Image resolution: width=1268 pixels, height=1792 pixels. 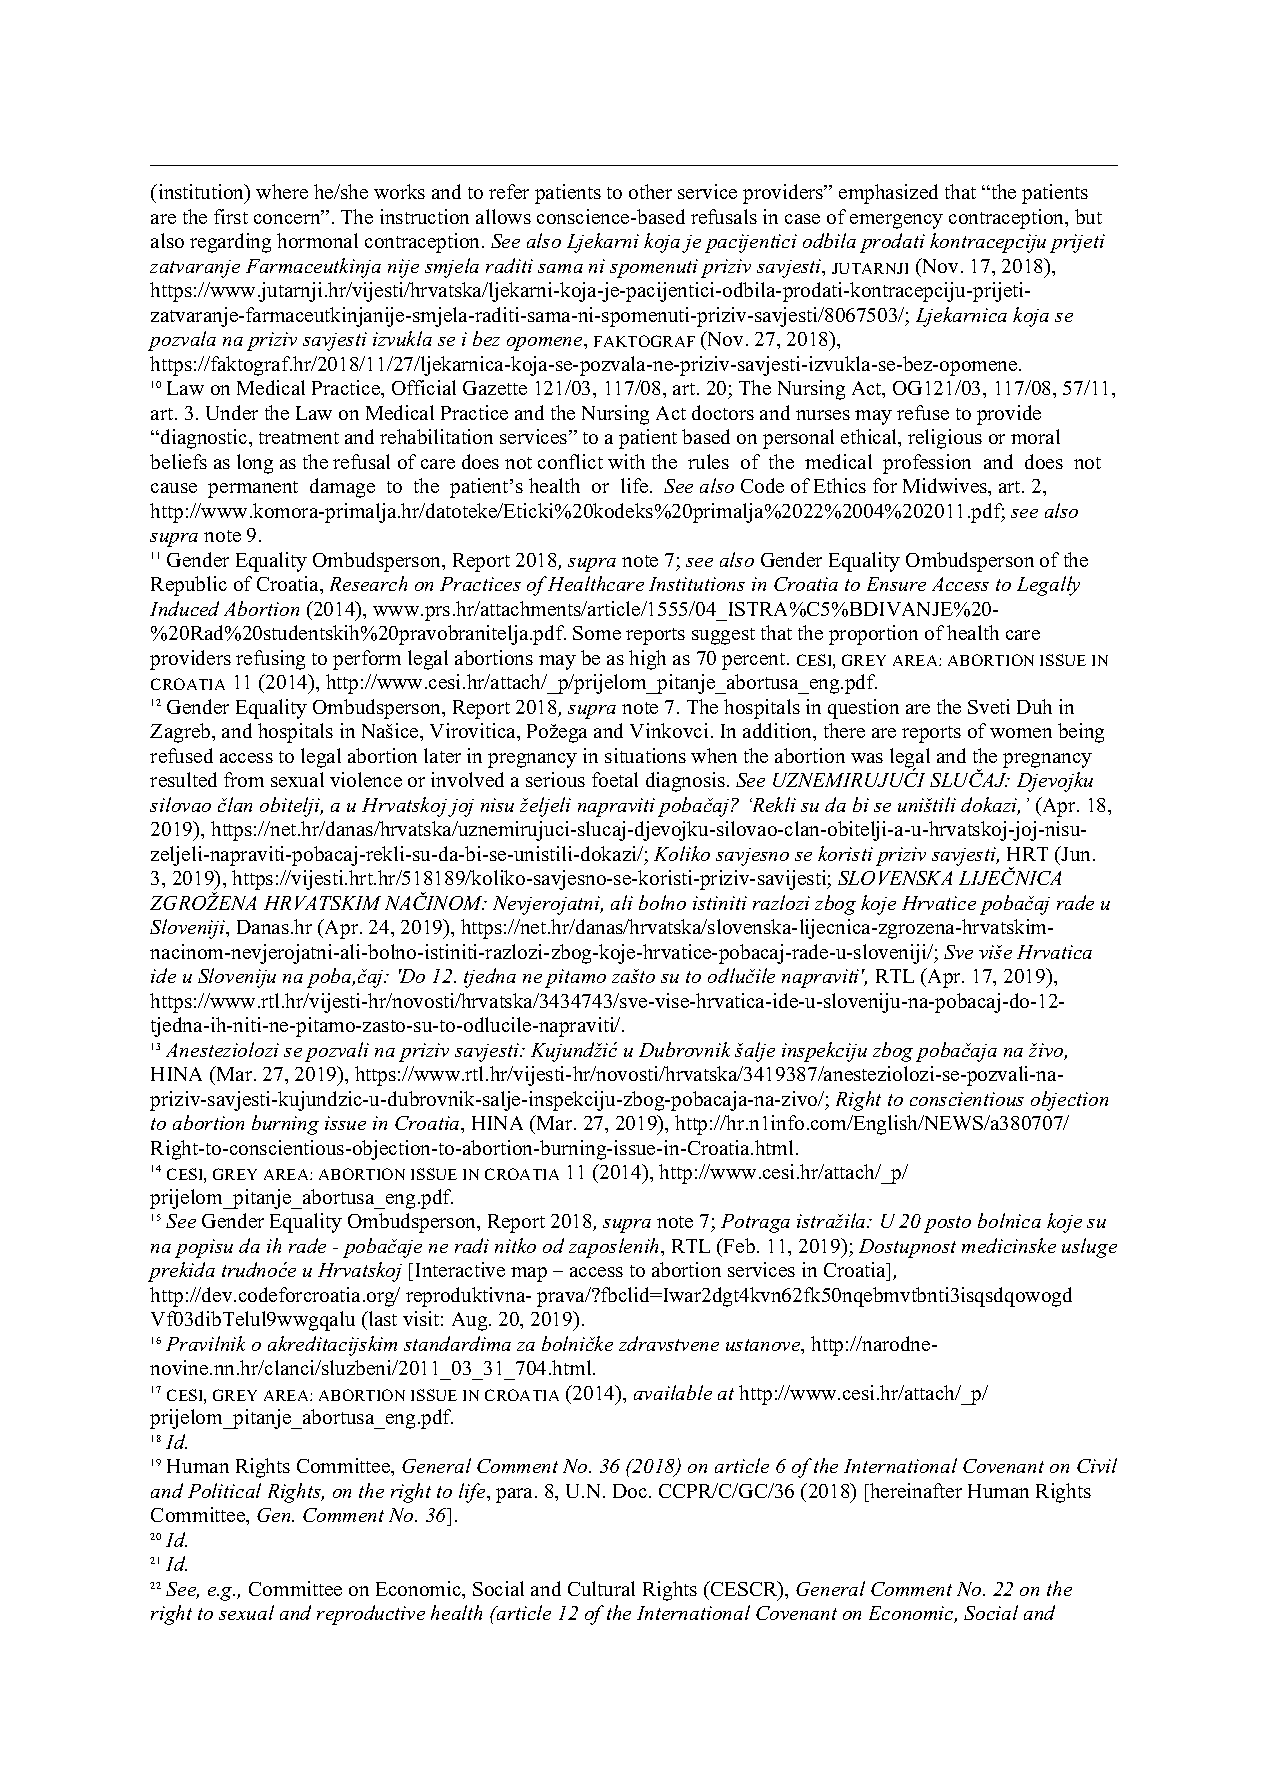 I want to click on map, so click(x=529, y=1274).
